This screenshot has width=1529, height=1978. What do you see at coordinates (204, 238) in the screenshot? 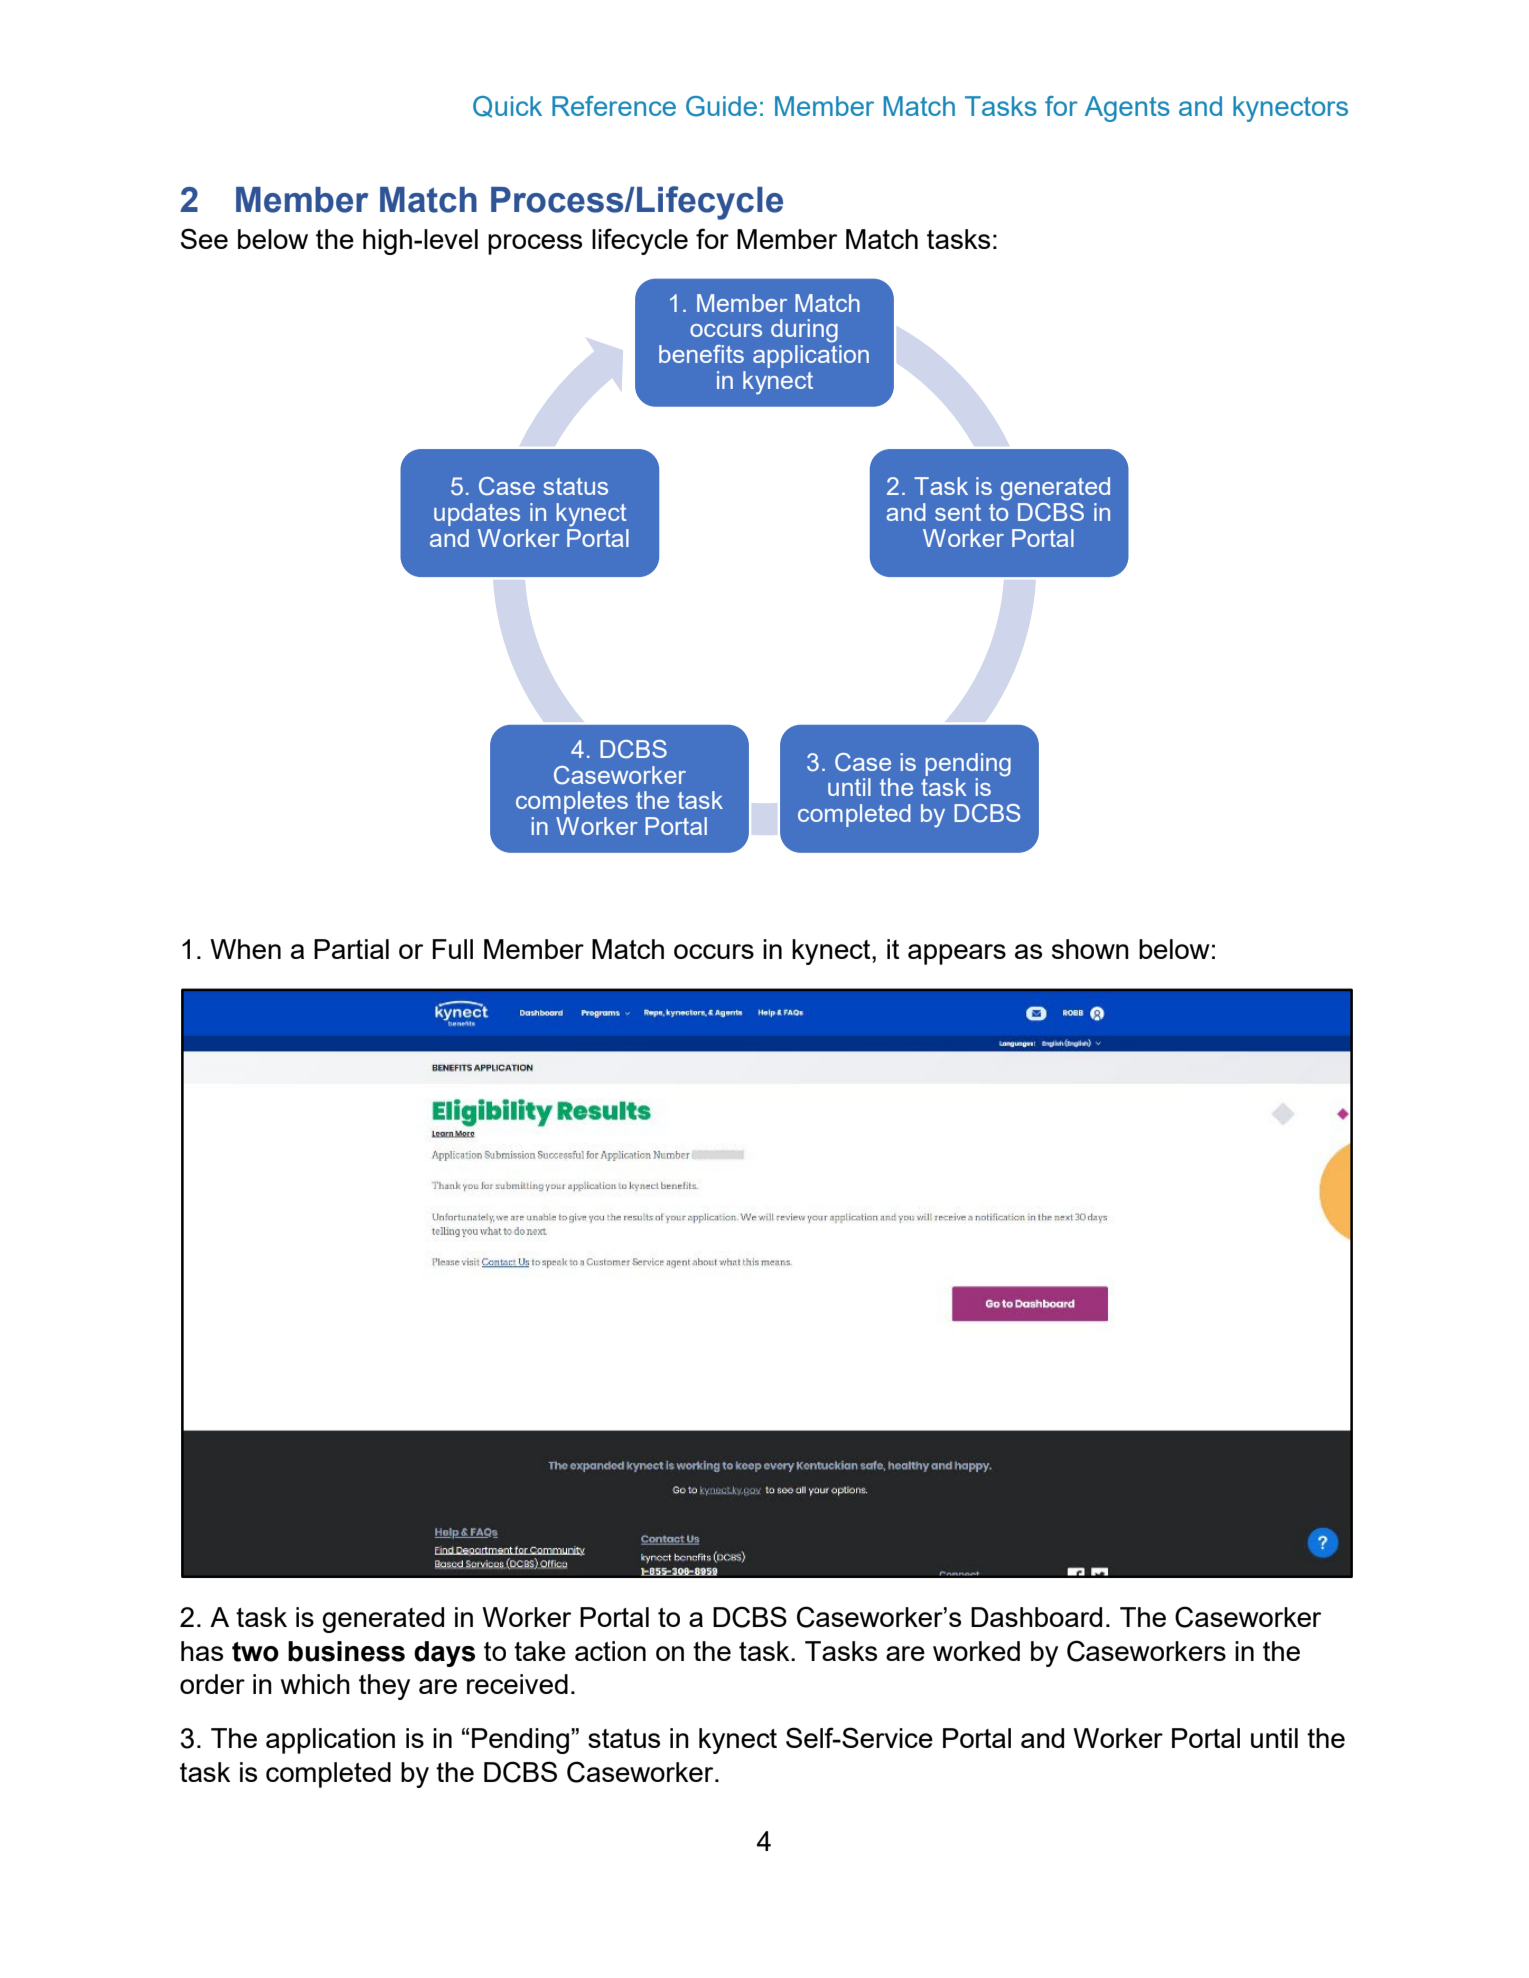
I see `See` at bounding box center [204, 238].
